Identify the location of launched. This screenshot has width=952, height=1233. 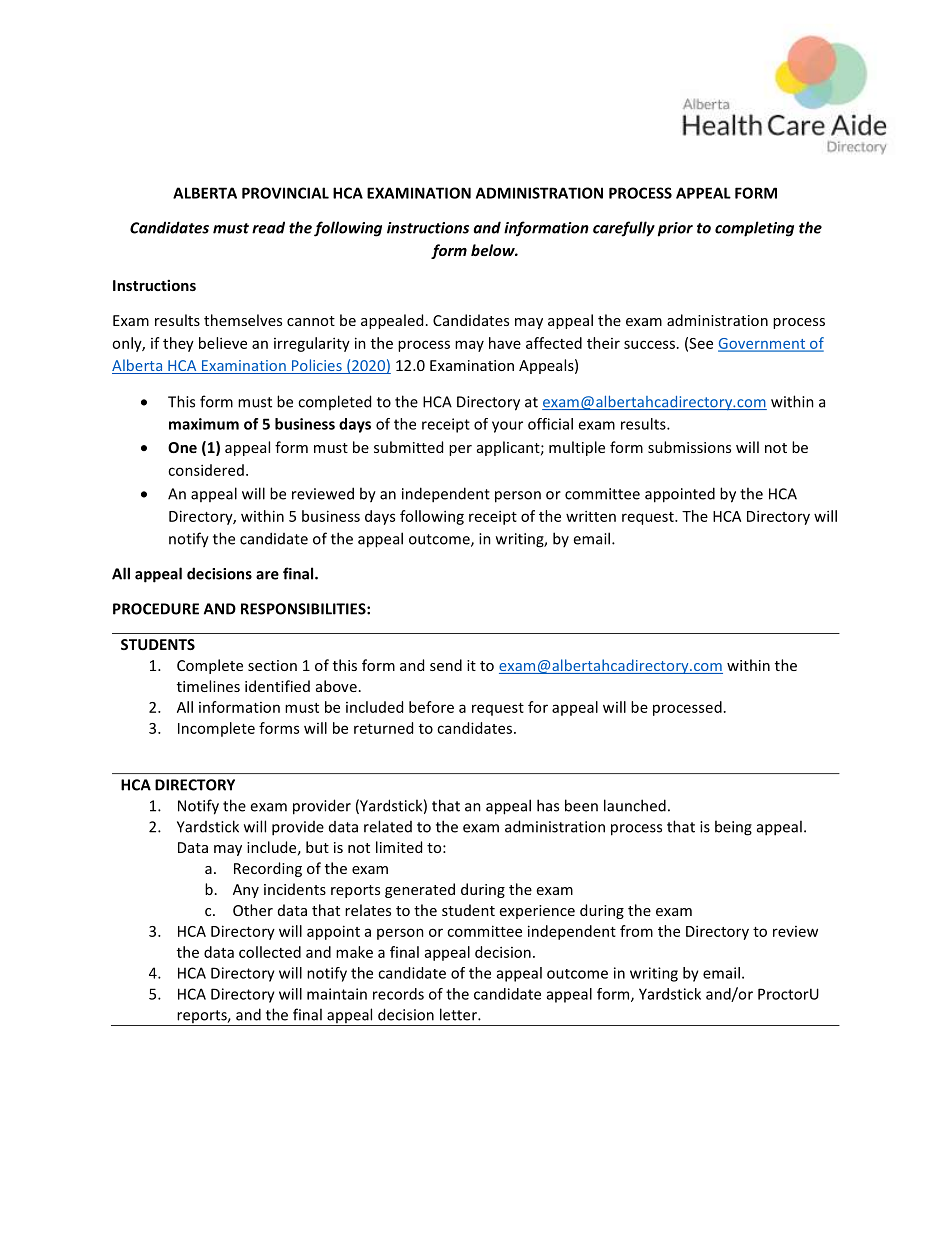
(635, 805).
